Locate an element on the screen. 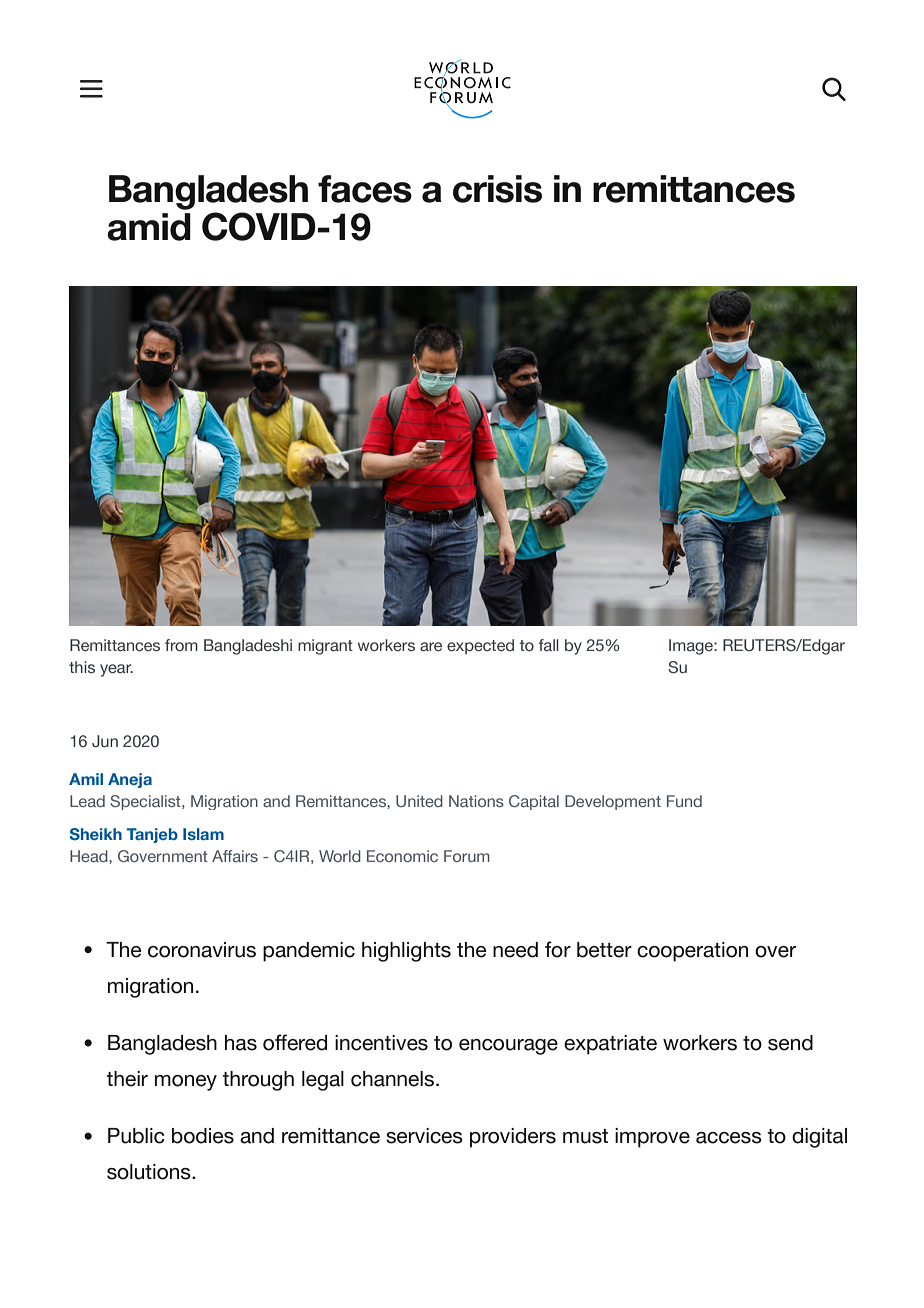  coronavirus is located at coordinates (202, 950).
